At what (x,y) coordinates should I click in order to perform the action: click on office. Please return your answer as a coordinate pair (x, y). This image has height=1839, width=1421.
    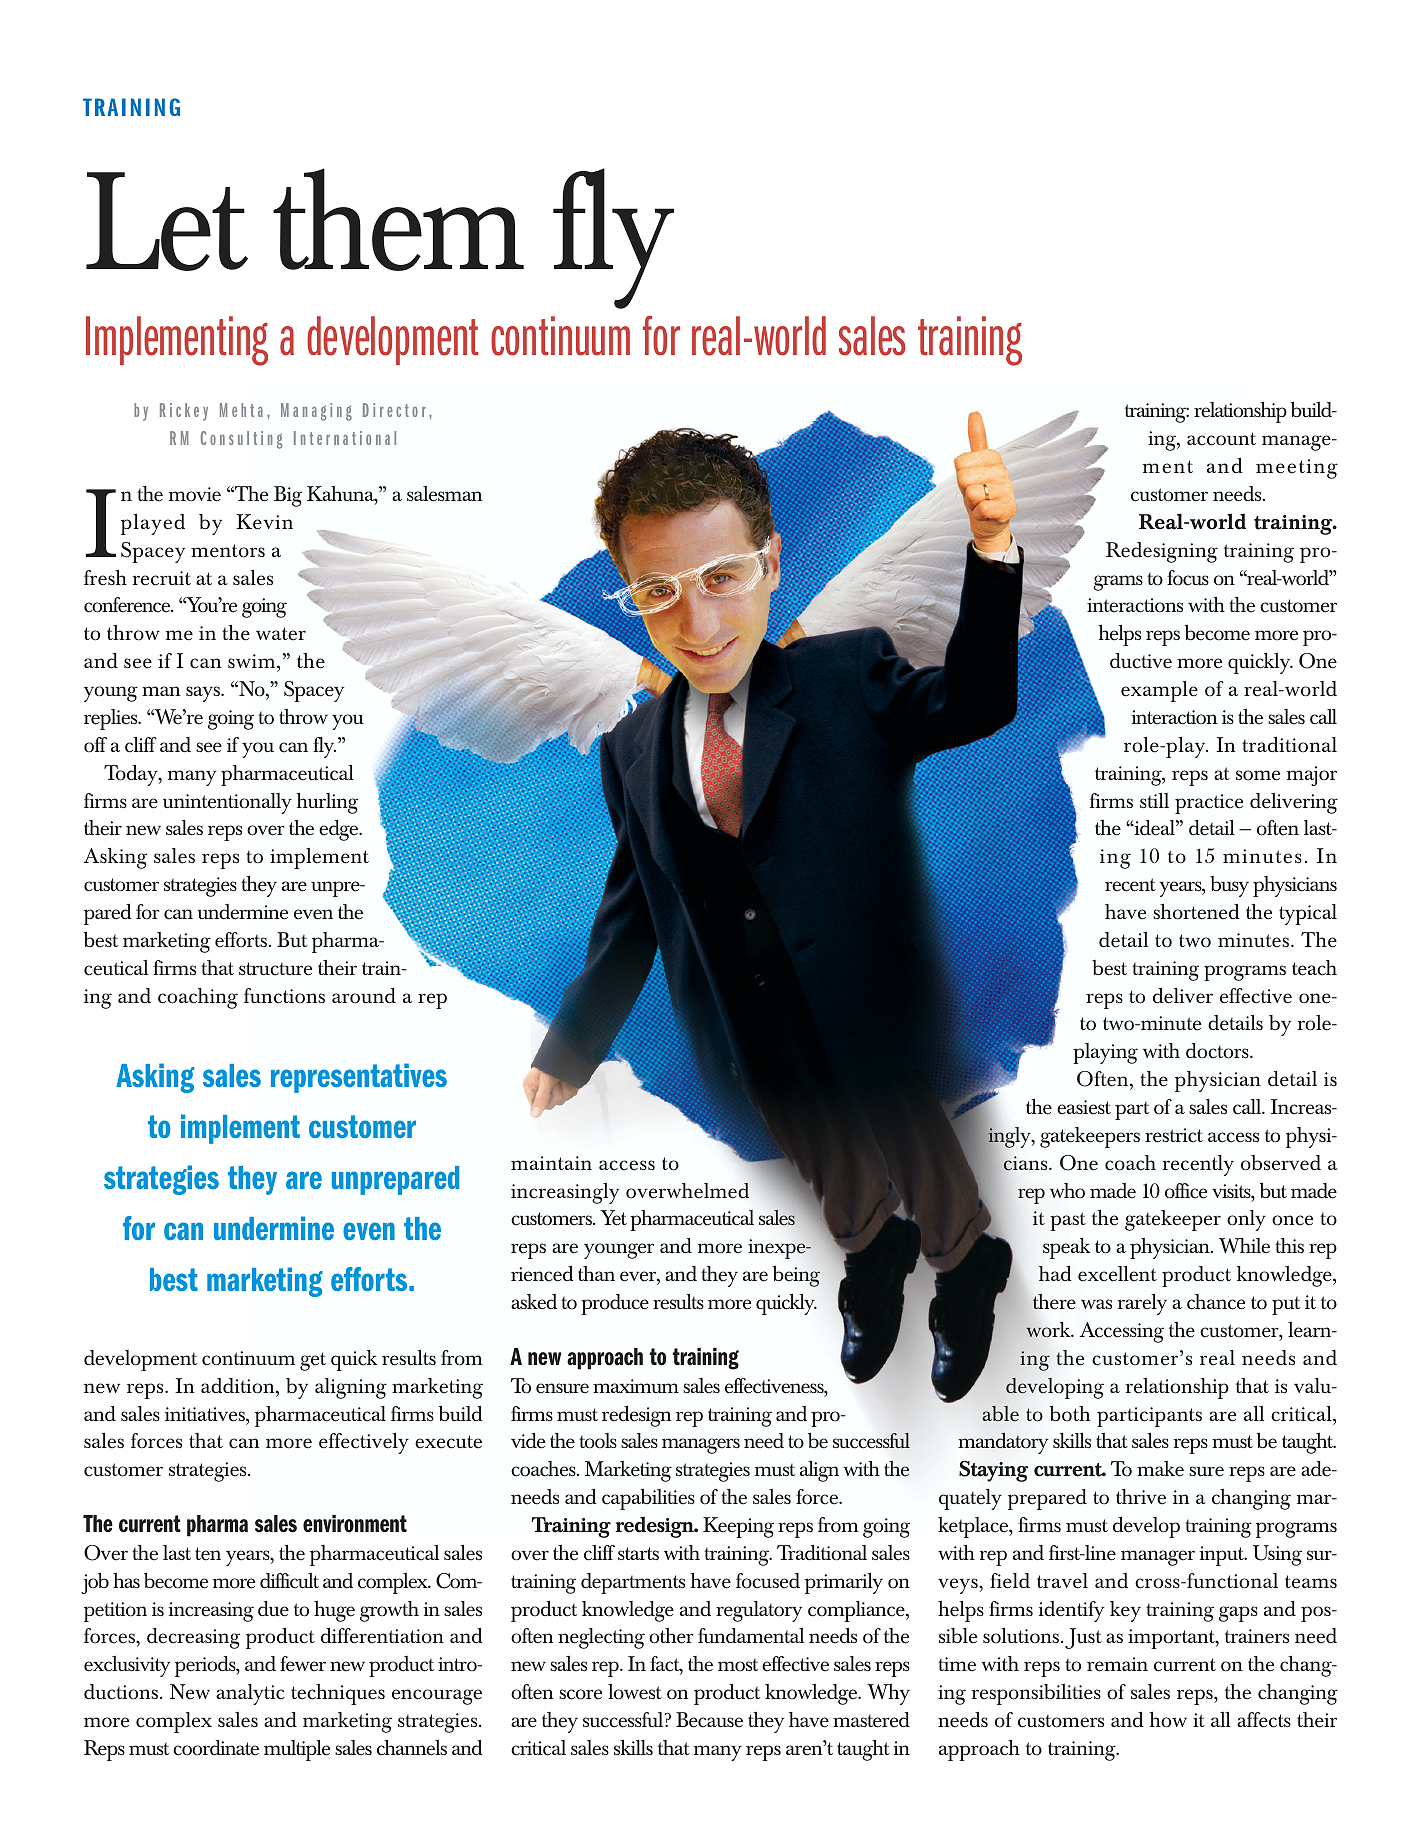
    Looking at the image, I should click on (1186, 1191).
